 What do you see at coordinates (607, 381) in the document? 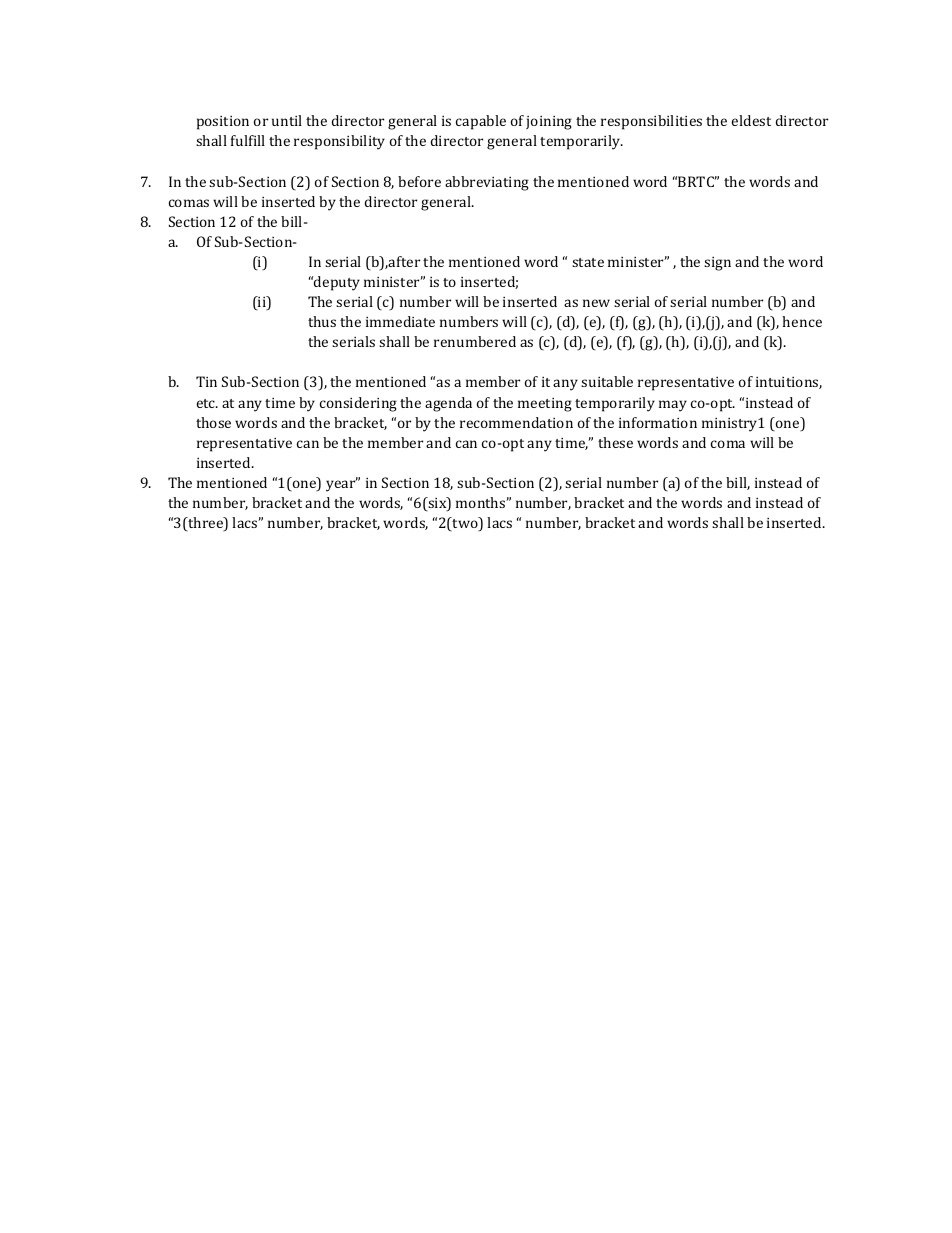
I see `suitable` at bounding box center [607, 381].
